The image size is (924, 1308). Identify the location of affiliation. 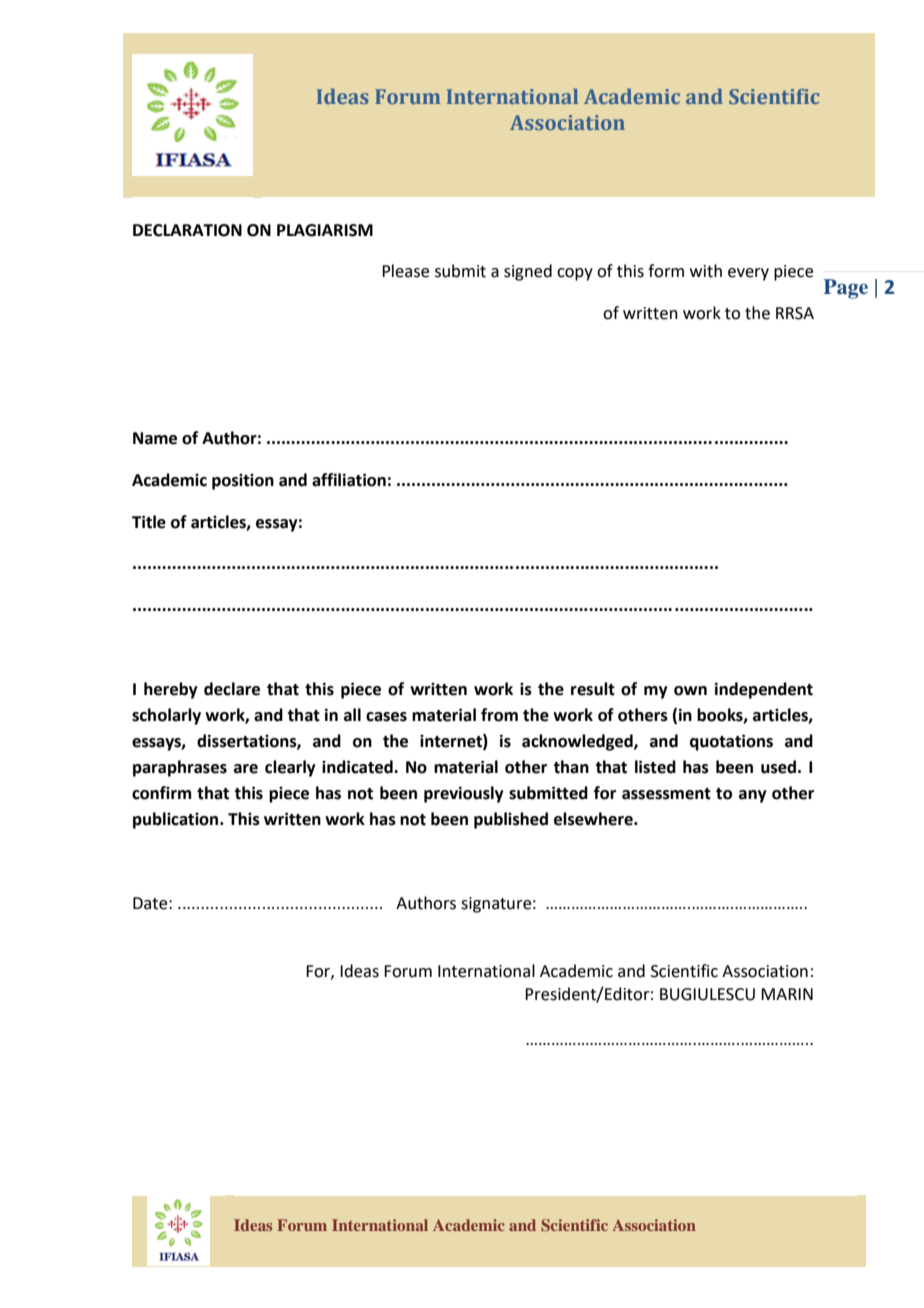
(349, 480).
